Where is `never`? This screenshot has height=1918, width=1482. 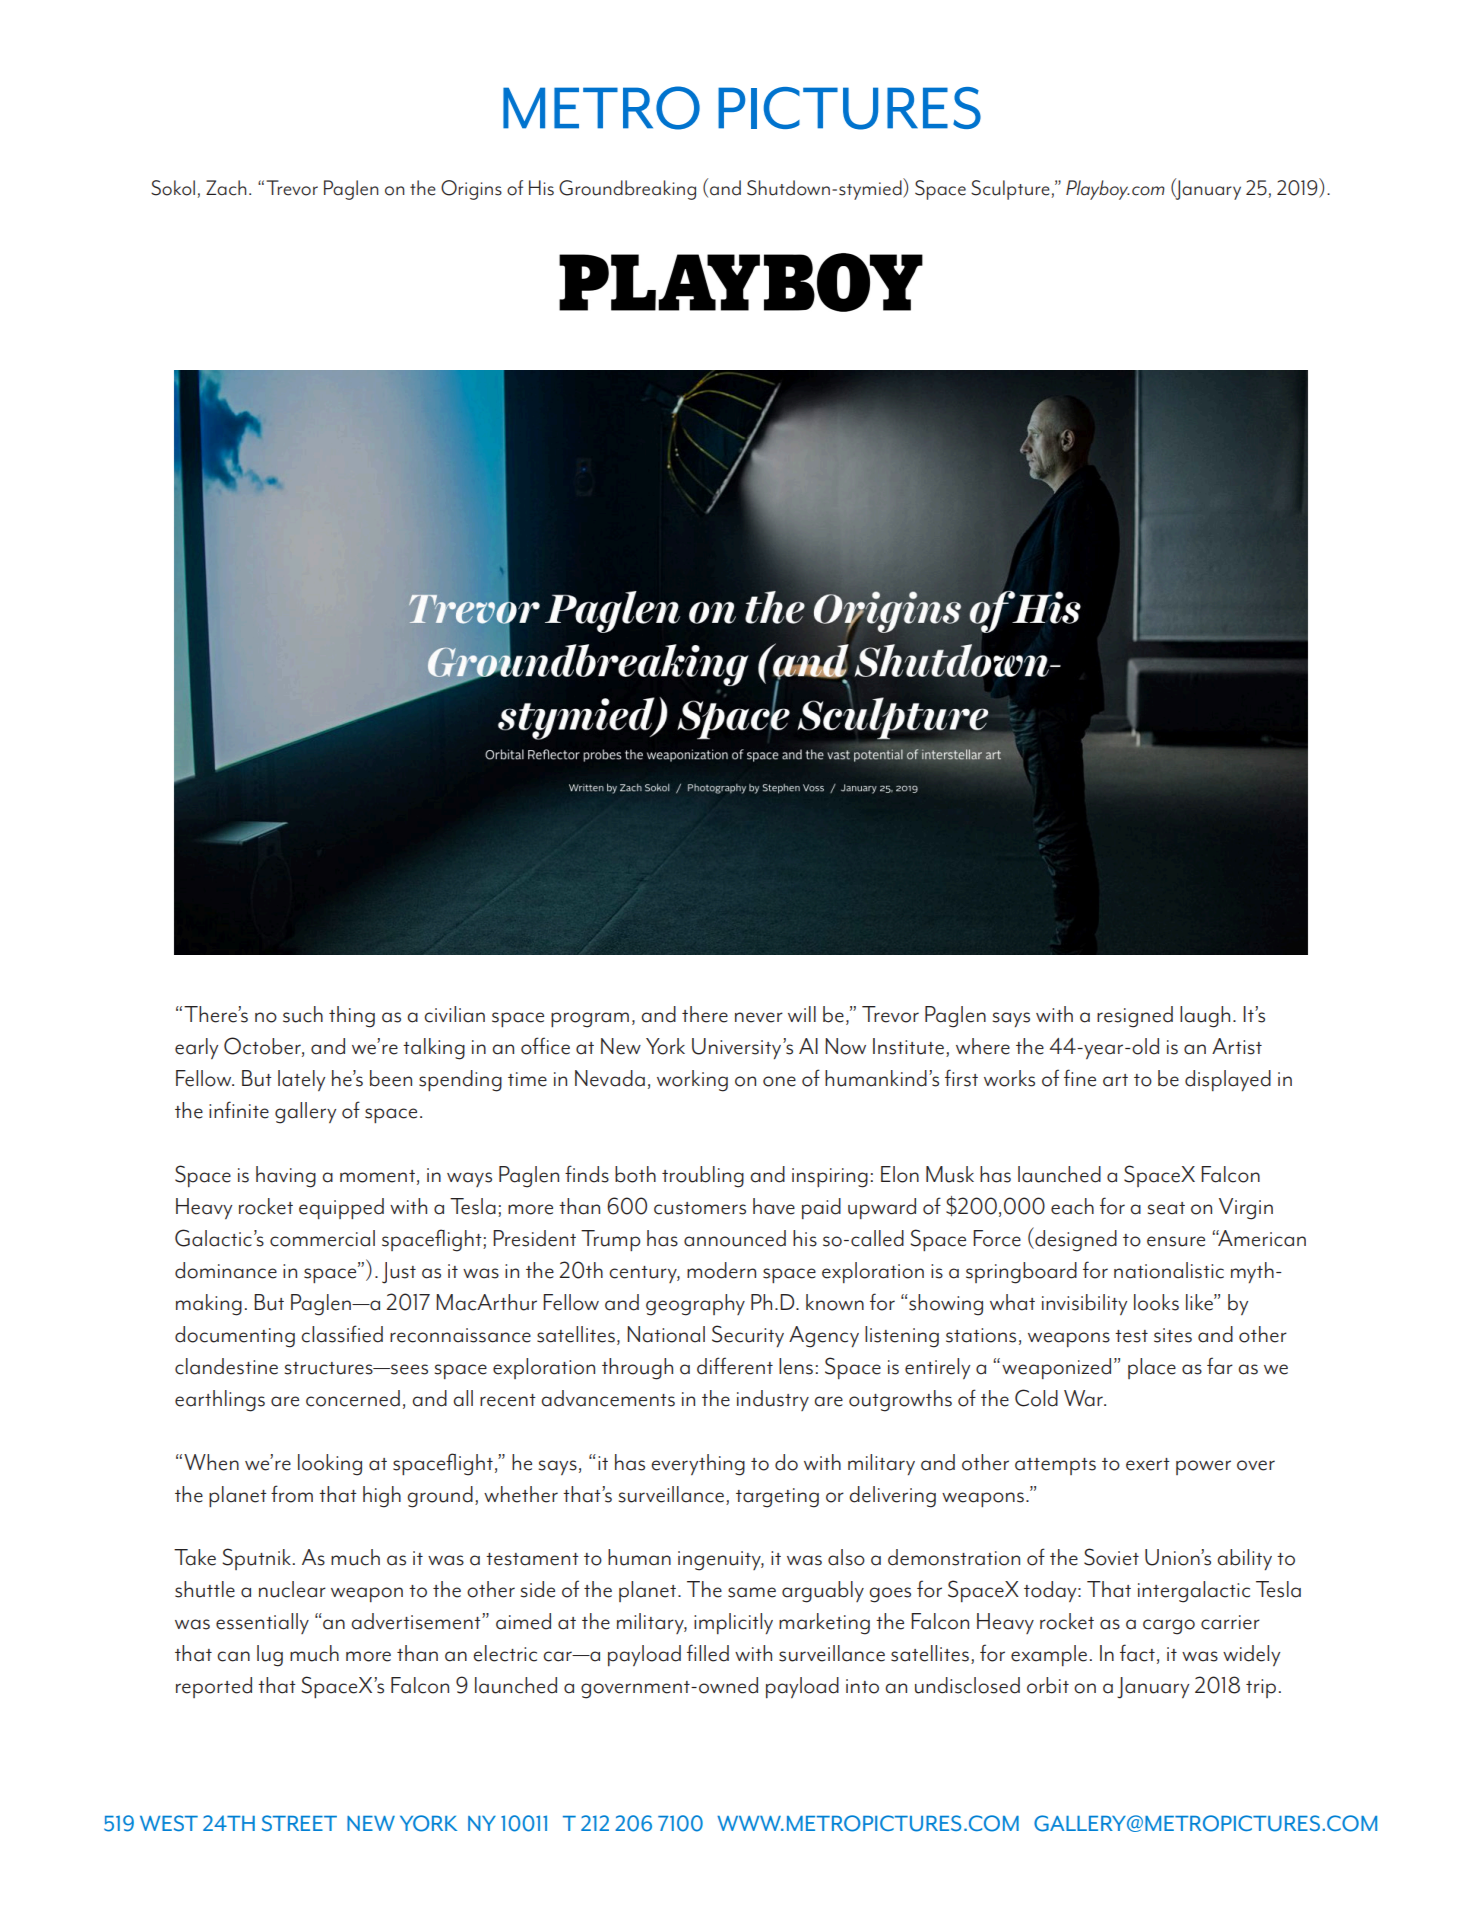
never is located at coordinates (759, 1017).
